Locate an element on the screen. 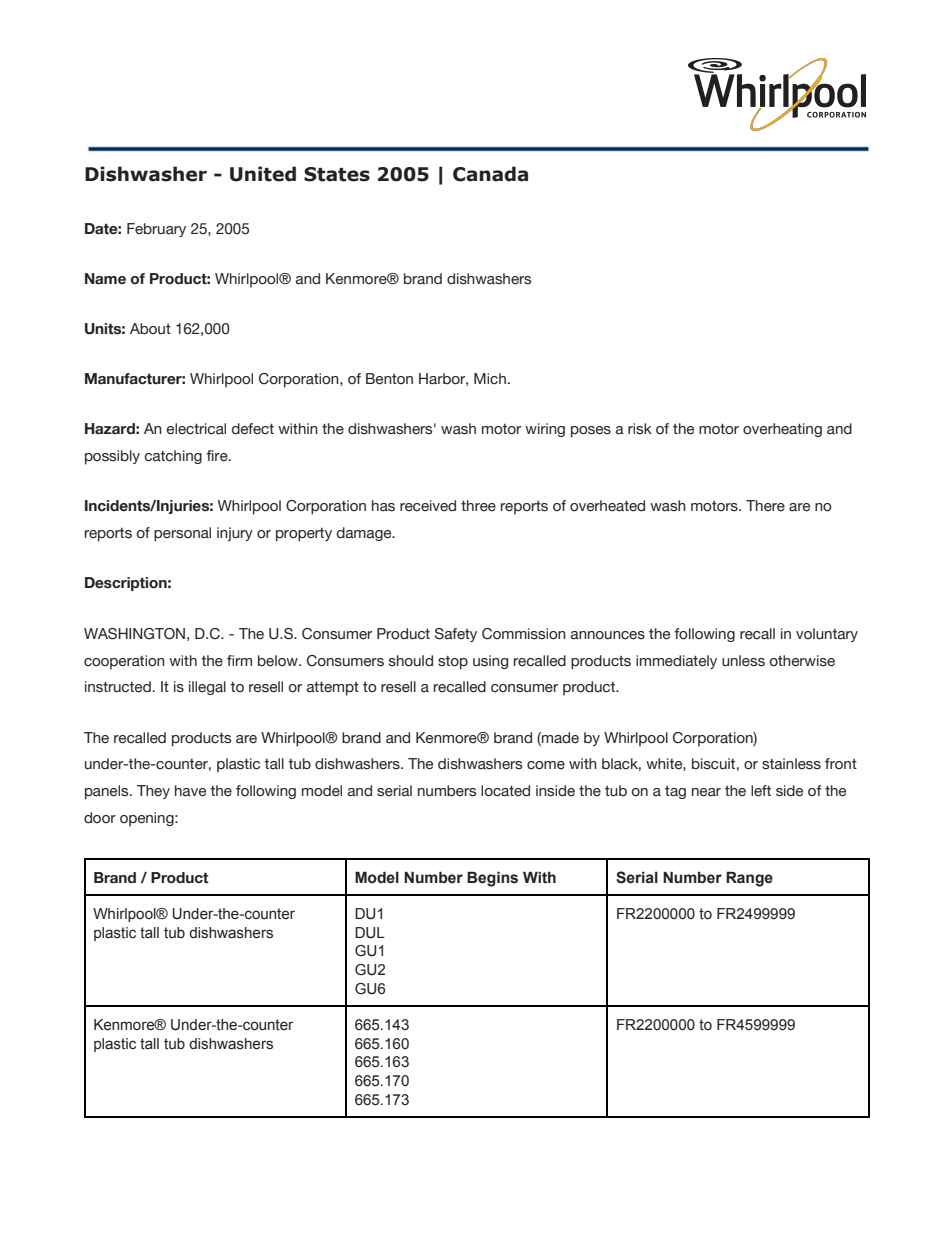  overheating is located at coordinates (782, 430).
